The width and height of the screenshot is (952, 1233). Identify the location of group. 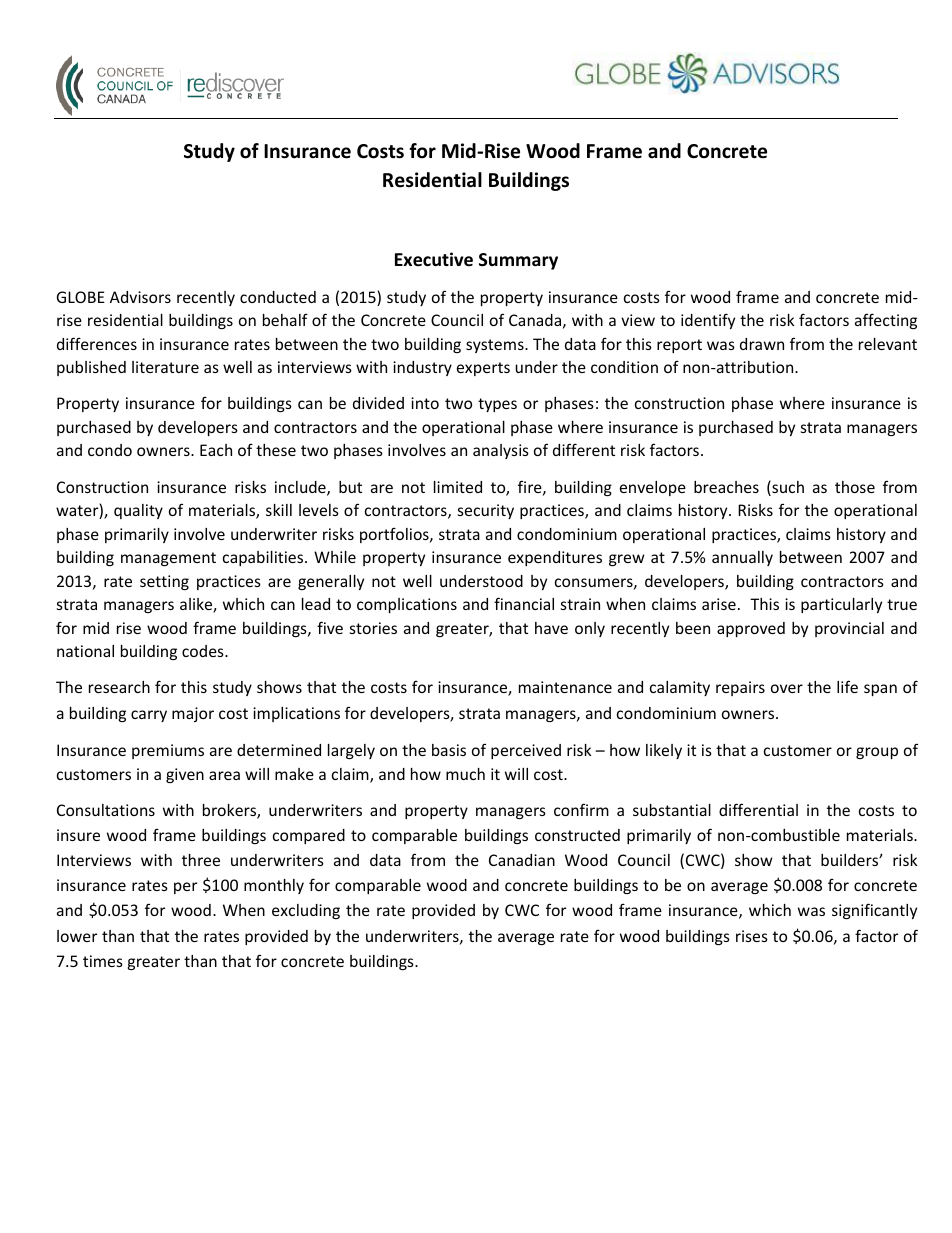
(877, 753).
